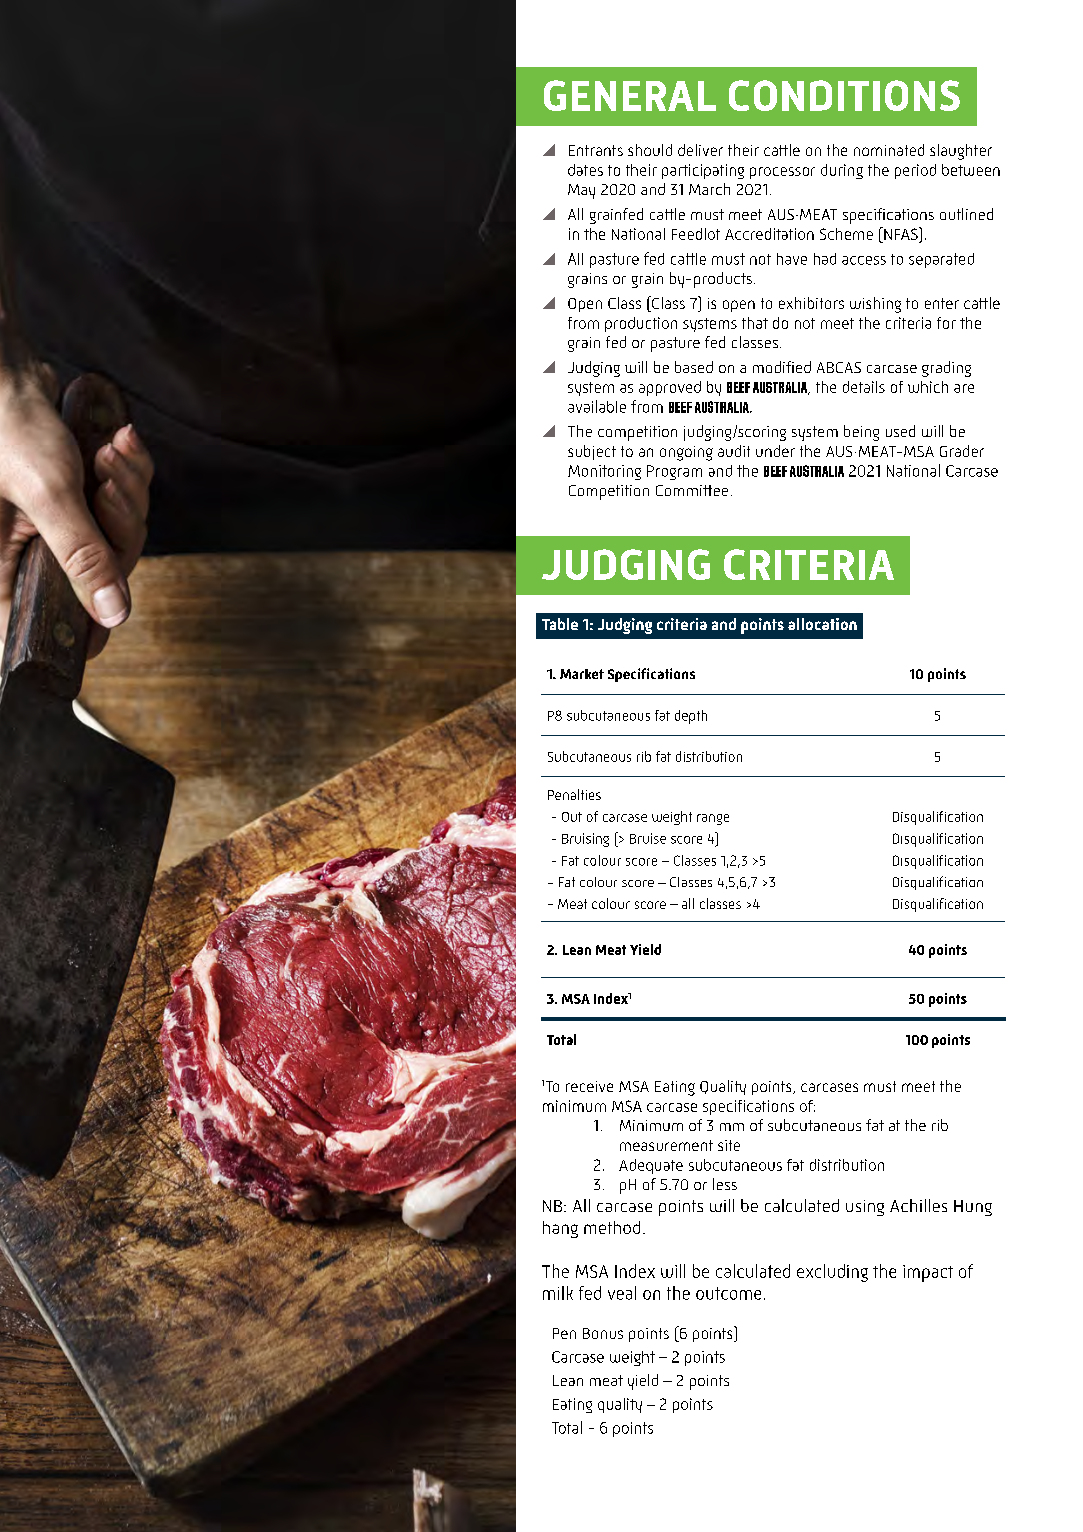 This image has height=1532, width=1083. What do you see at coordinates (928, 1273) in the image?
I see `impact` at bounding box center [928, 1273].
